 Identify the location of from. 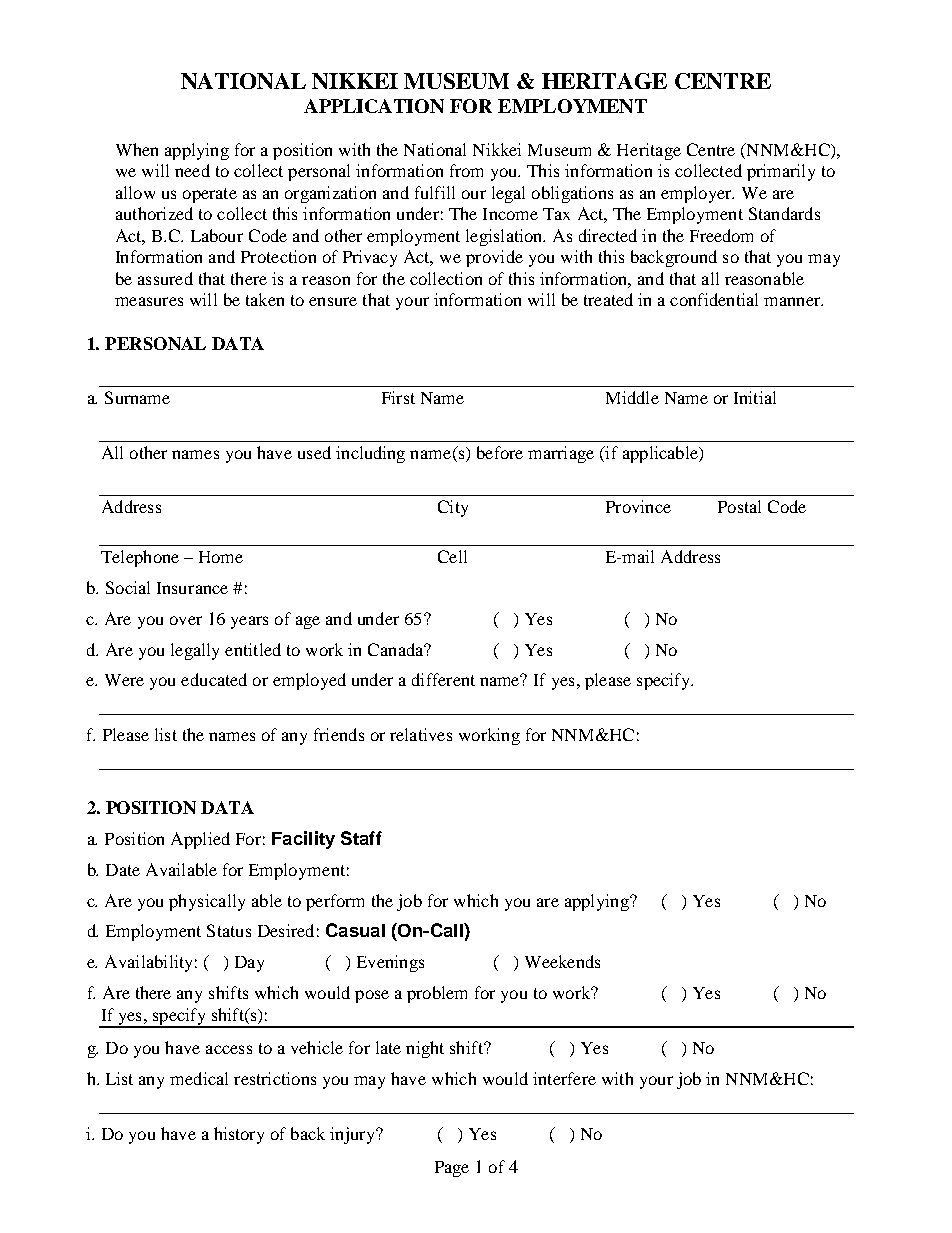
(466, 170).
